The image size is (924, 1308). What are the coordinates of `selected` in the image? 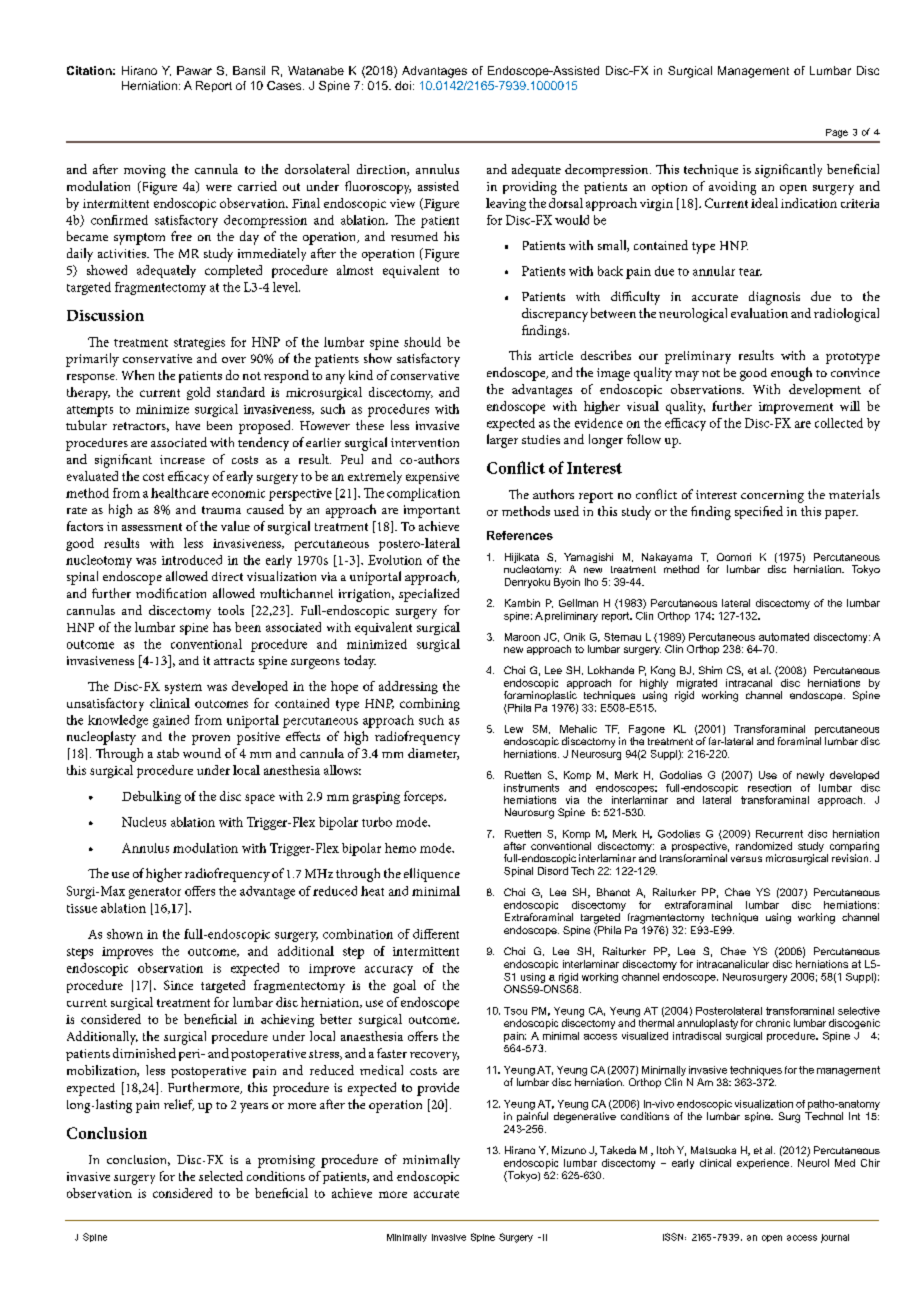 It's located at (221, 1176).
